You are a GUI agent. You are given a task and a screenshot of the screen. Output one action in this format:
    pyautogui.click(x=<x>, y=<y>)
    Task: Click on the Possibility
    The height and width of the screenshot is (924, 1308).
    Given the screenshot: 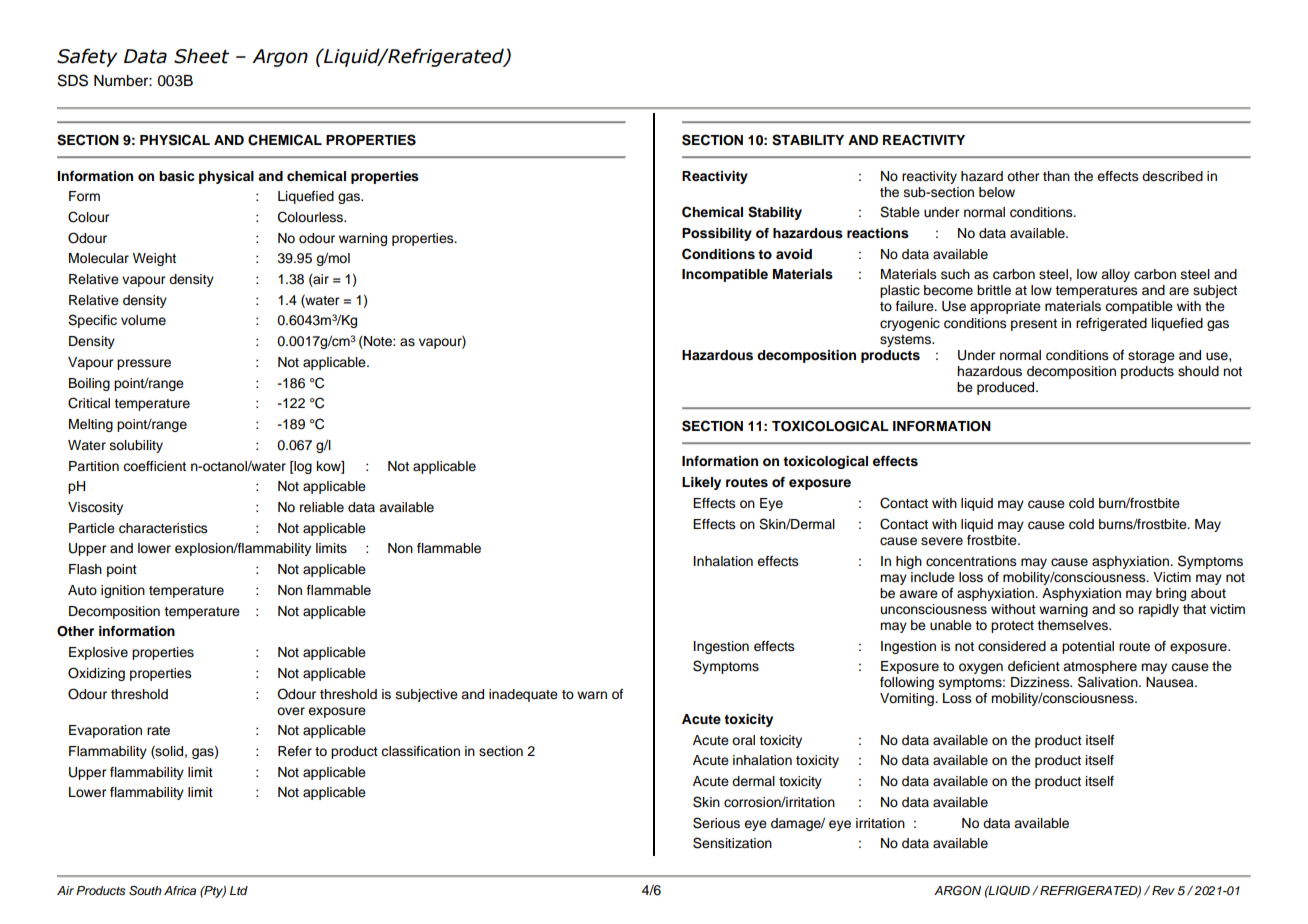 What is the action you would take?
    pyautogui.click(x=717, y=234)
